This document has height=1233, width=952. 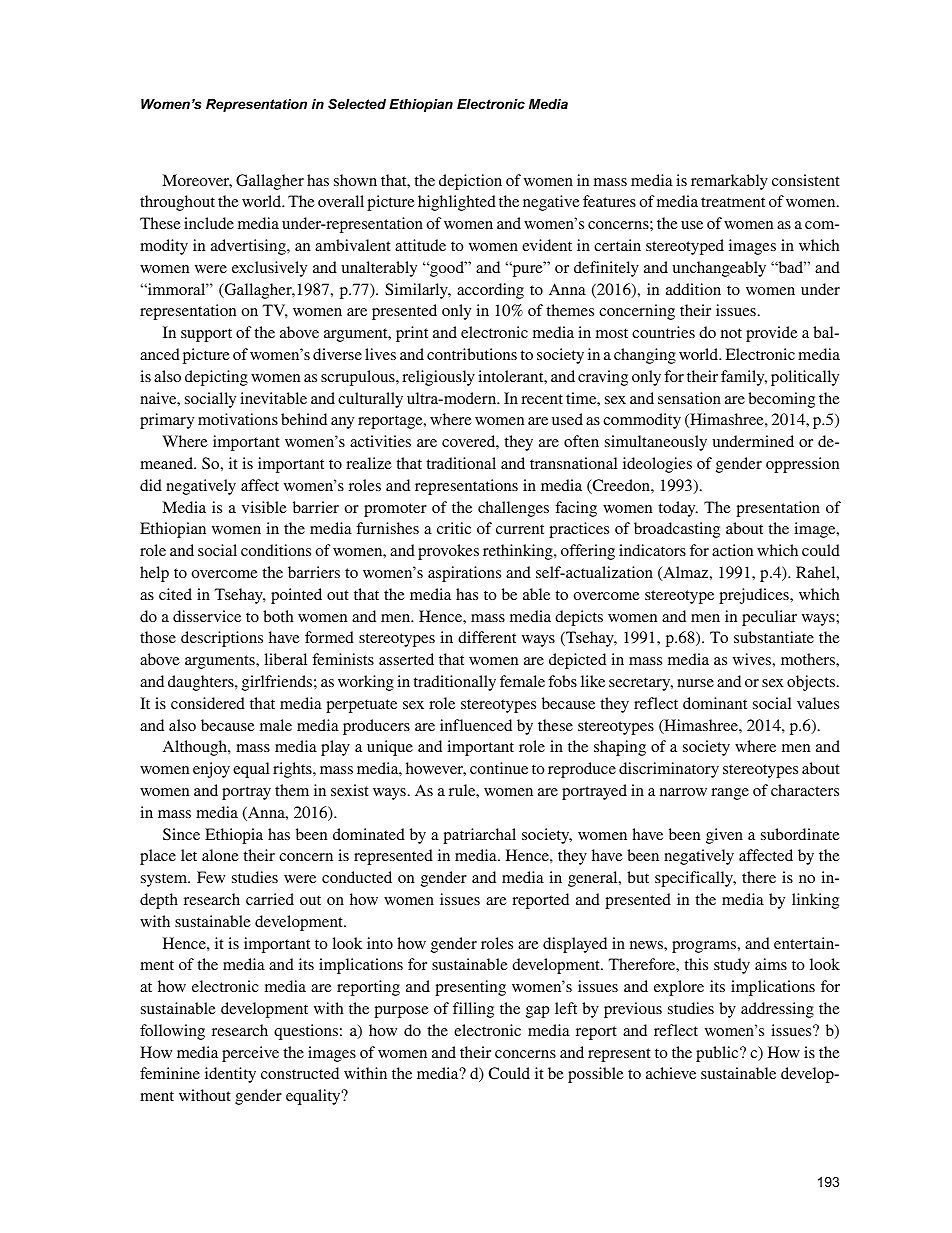 What do you see at coordinates (250, 1054) in the document?
I see `perceive` at bounding box center [250, 1054].
